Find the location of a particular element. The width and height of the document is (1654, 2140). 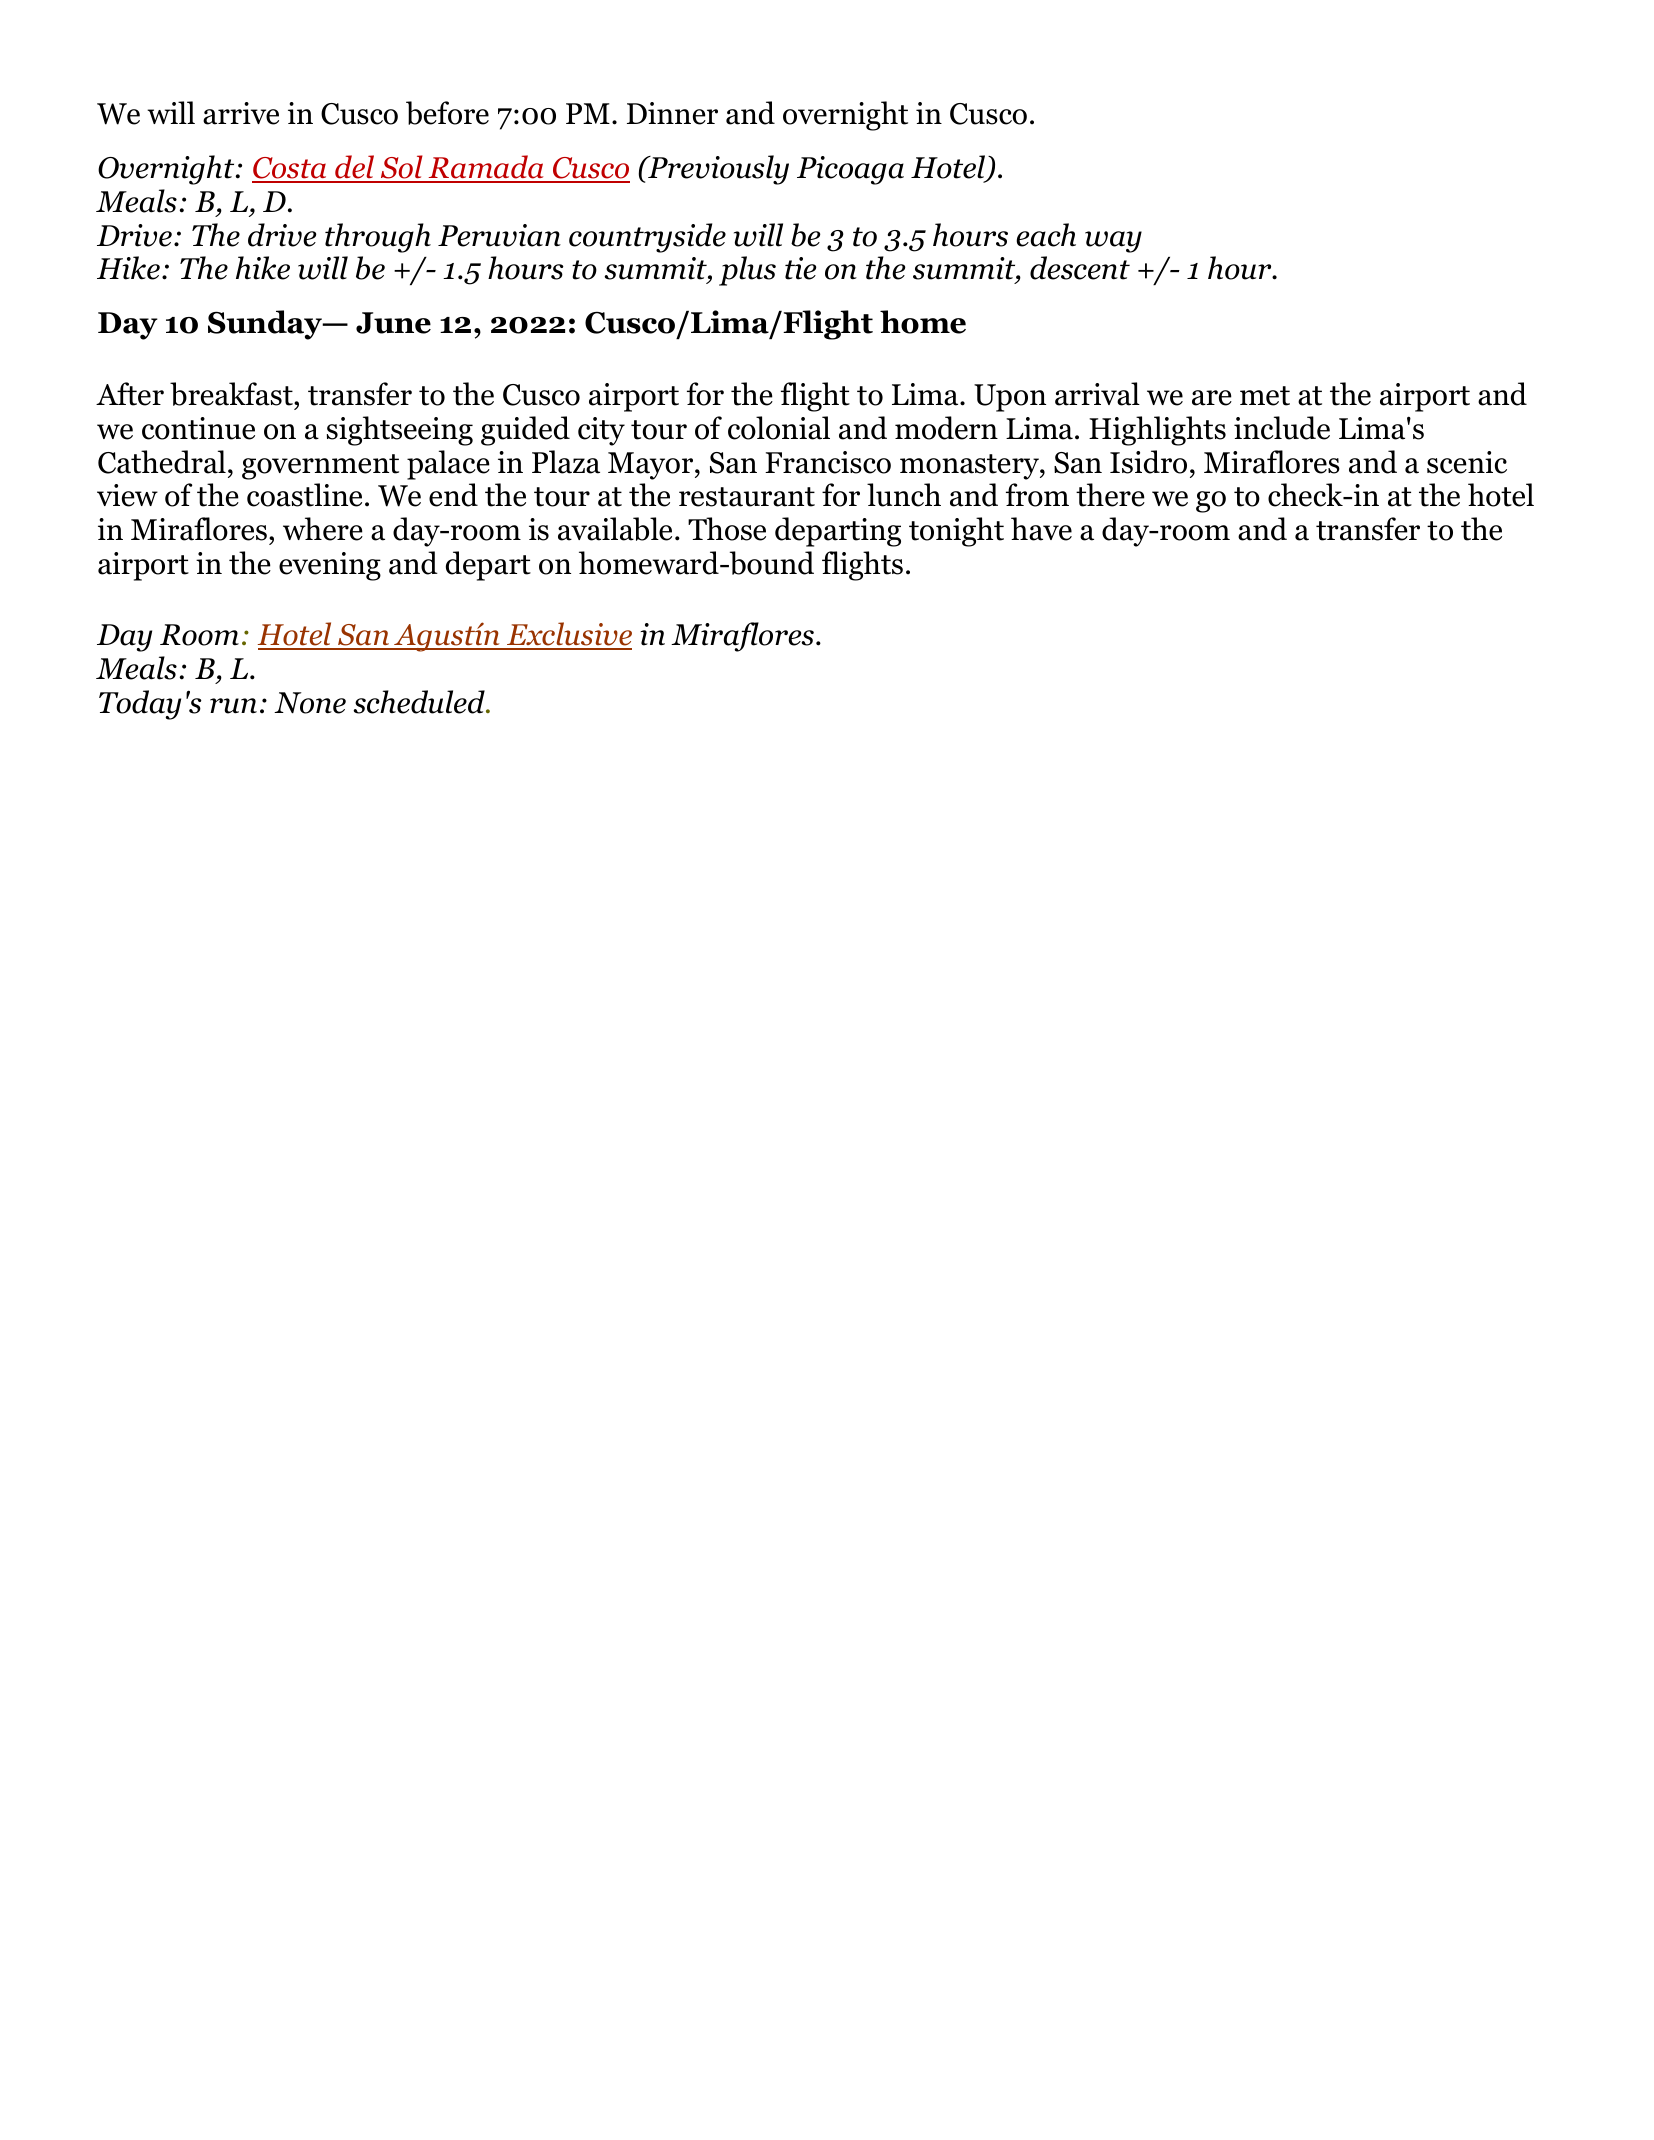

None is located at coordinates (310, 703).
